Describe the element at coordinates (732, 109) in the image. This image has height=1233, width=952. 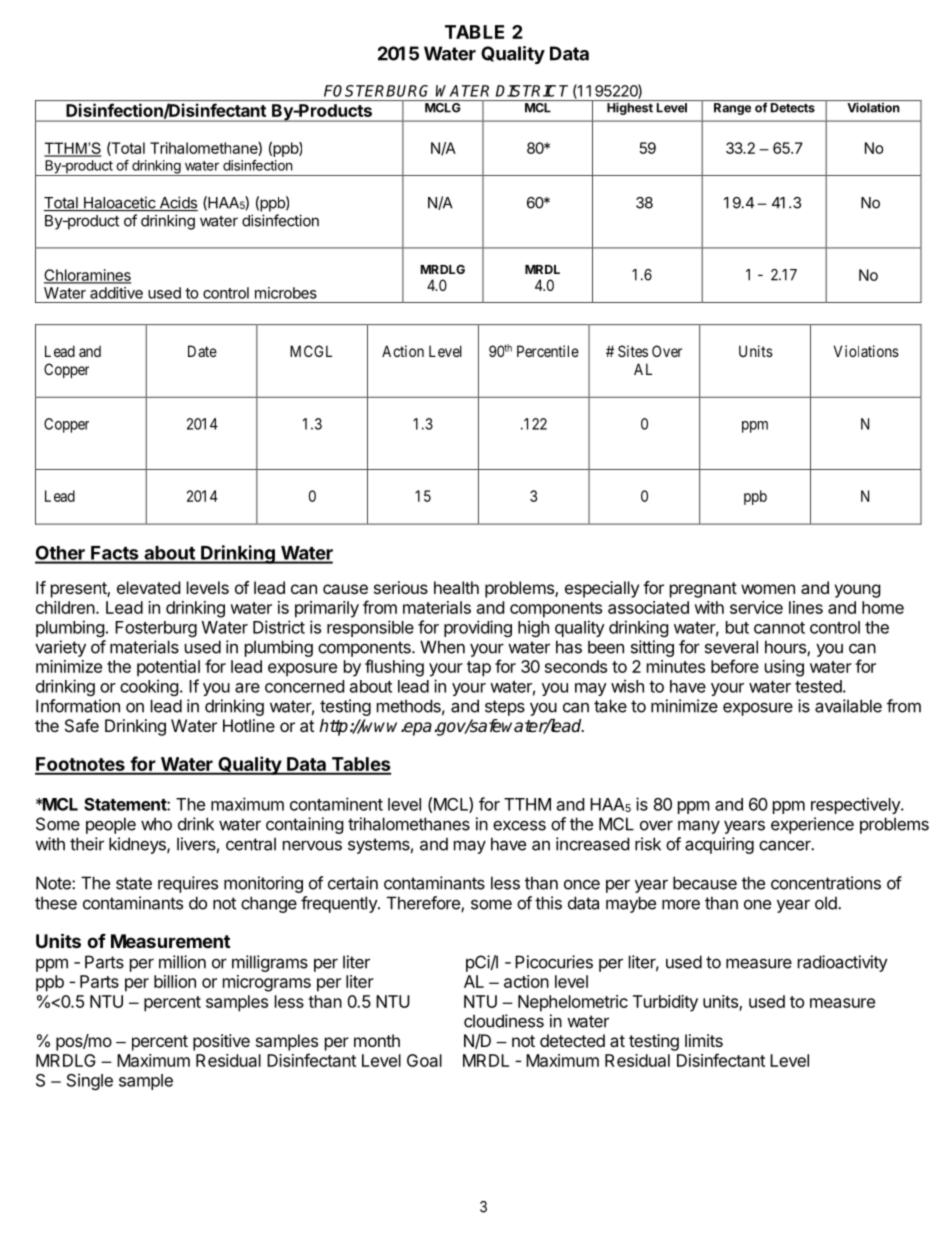
I see `Range` at that location.
